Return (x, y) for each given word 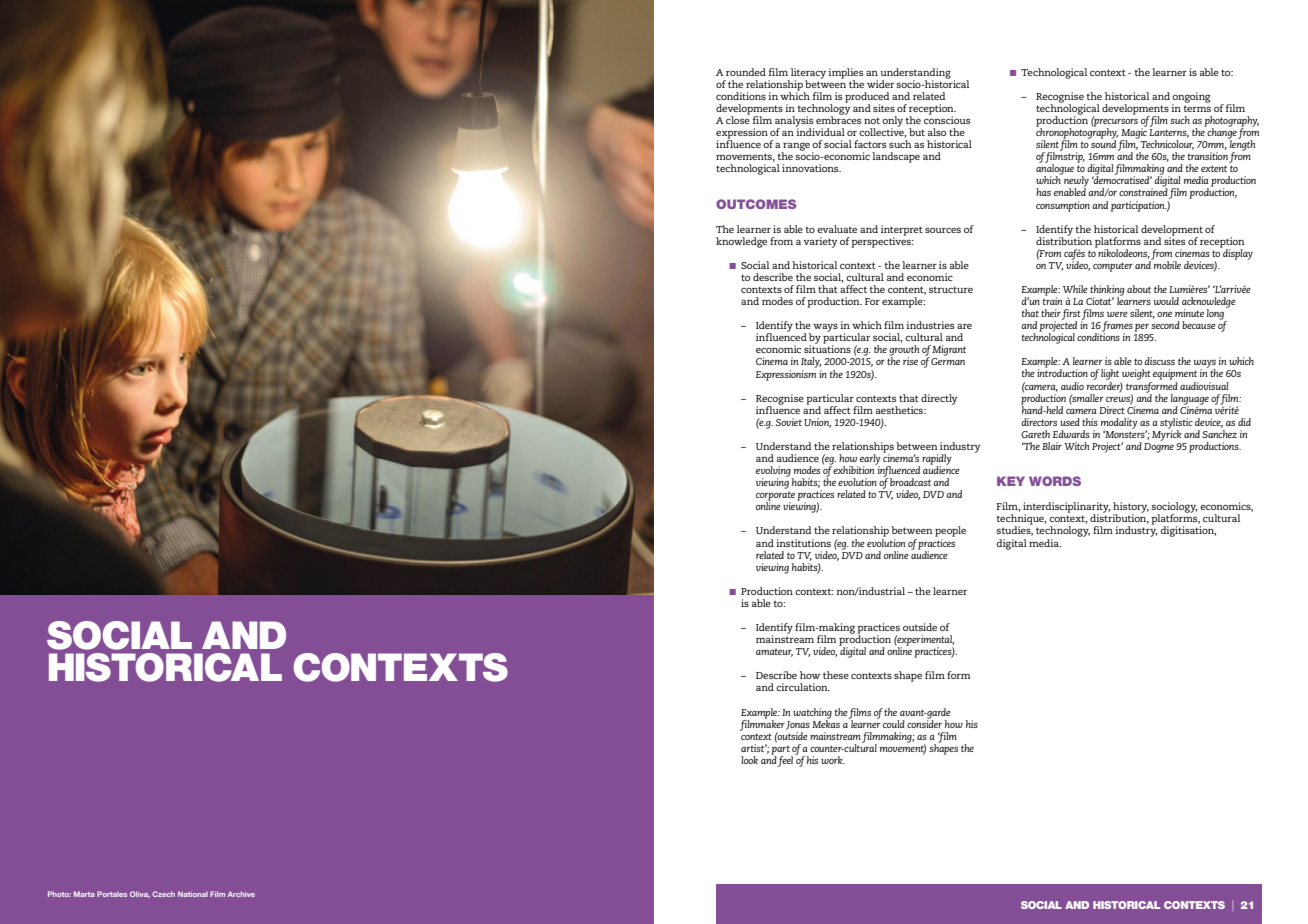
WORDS (1055, 481)
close (738, 119)
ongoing (1191, 98)
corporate (775, 497)
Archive (241, 894)
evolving (774, 472)
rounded (746, 72)
